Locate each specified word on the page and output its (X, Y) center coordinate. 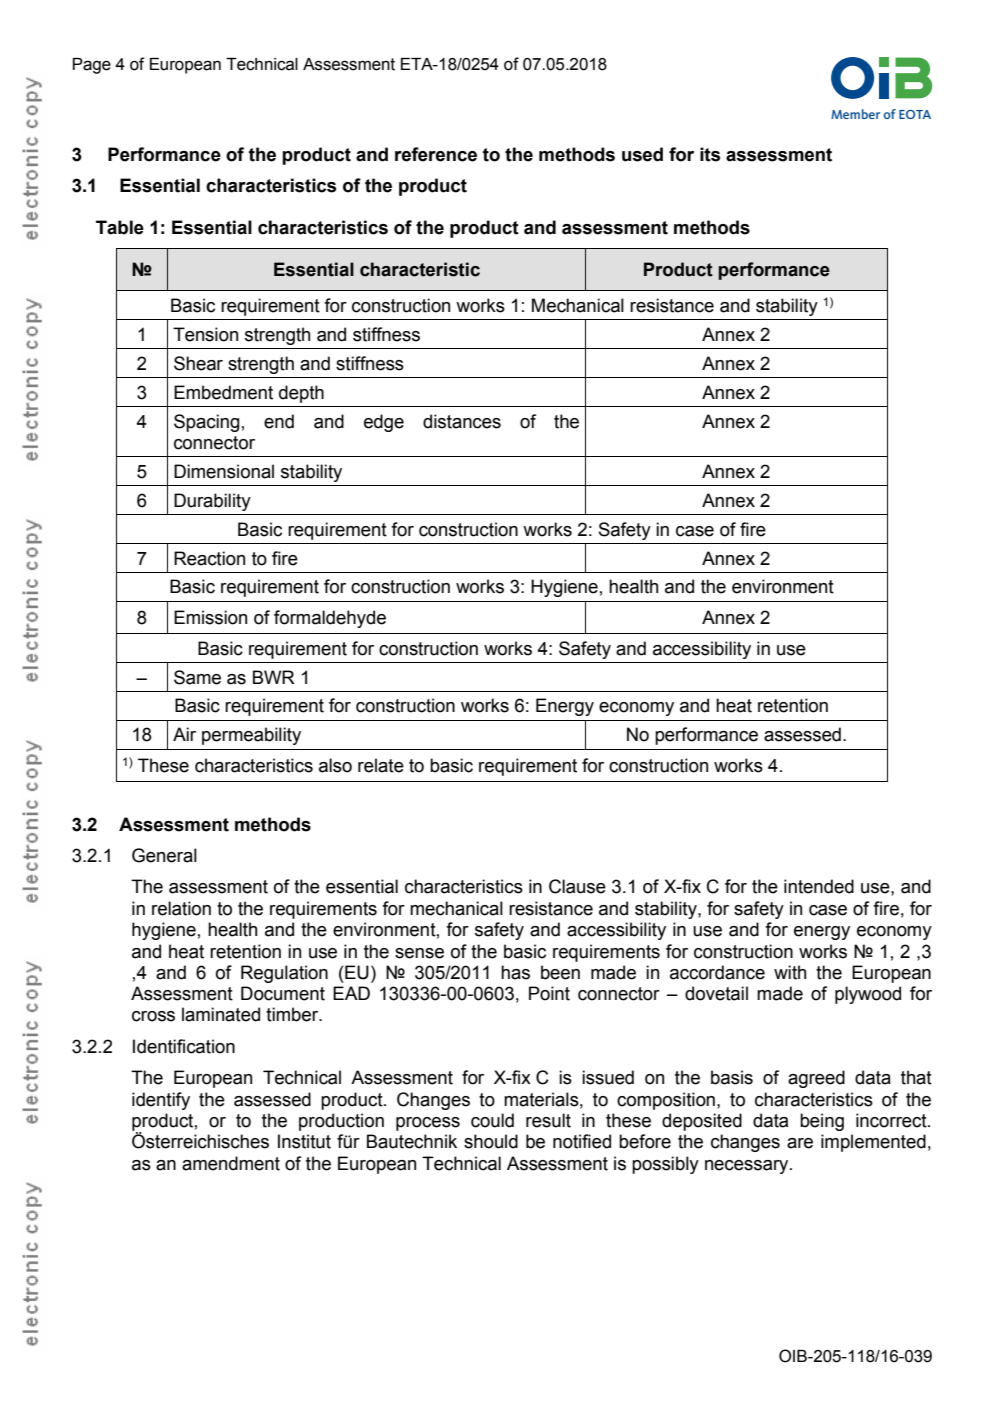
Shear (198, 363)
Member (855, 114)
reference (436, 154)
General (164, 855)
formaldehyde (330, 619)
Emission (210, 617)
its (710, 154)
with (790, 972)
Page (92, 66)
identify (161, 1101)
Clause (577, 886)
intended (819, 886)
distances (462, 421)
